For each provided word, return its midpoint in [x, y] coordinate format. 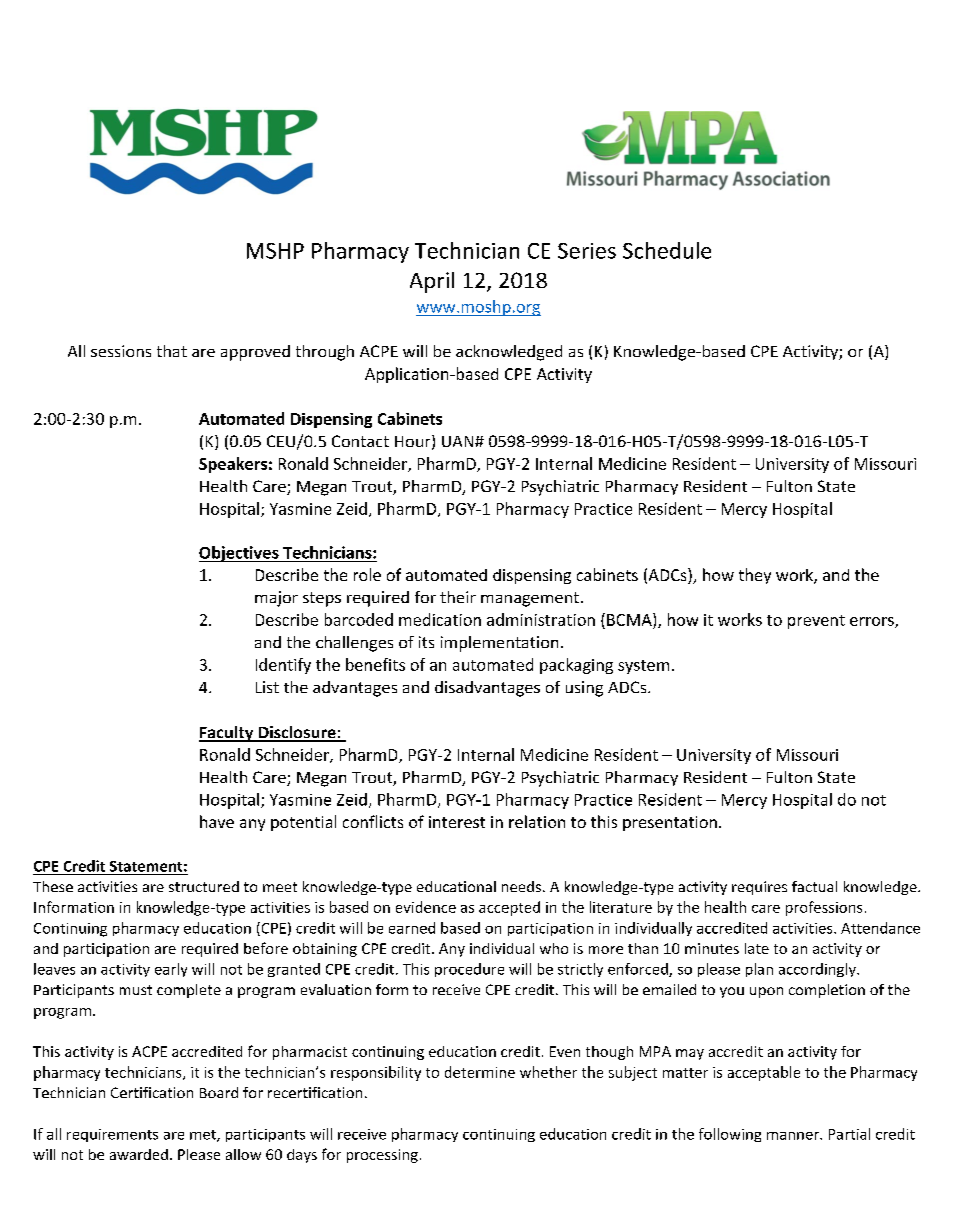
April [432, 282]
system [643, 667]
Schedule [667, 250]
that [172, 351]
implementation [499, 644]
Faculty [227, 734]
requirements [112, 1135]
